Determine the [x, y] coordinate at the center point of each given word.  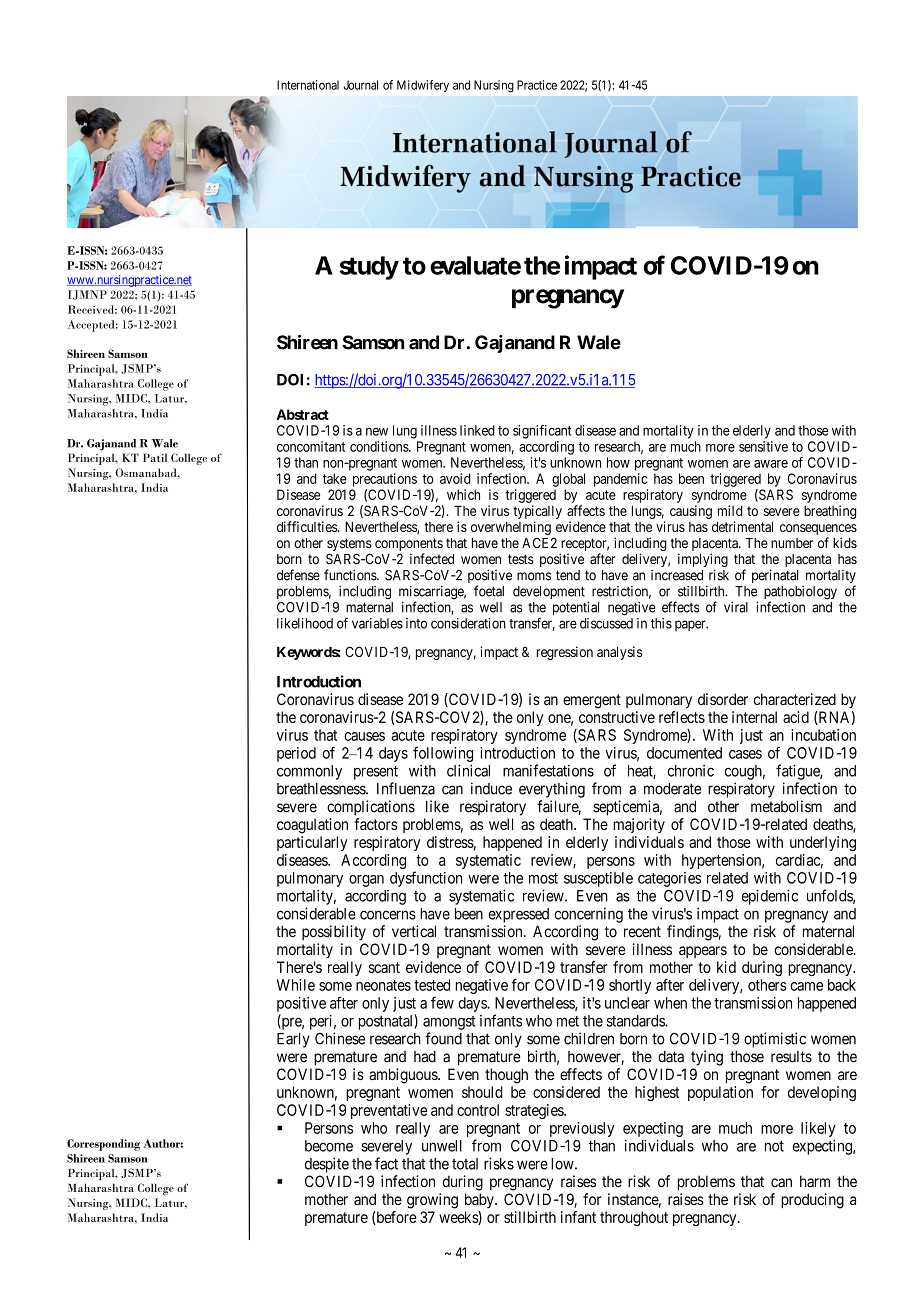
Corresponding [103, 1145]
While [296, 985]
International [308, 85]
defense [298, 575]
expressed [518, 915]
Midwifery [423, 86]
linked [477, 430]
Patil [155, 457]
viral [736, 607]
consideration [468, 623]
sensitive [763, 446]
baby [480, 1200]
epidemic [770, 897]
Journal [361, 85]
